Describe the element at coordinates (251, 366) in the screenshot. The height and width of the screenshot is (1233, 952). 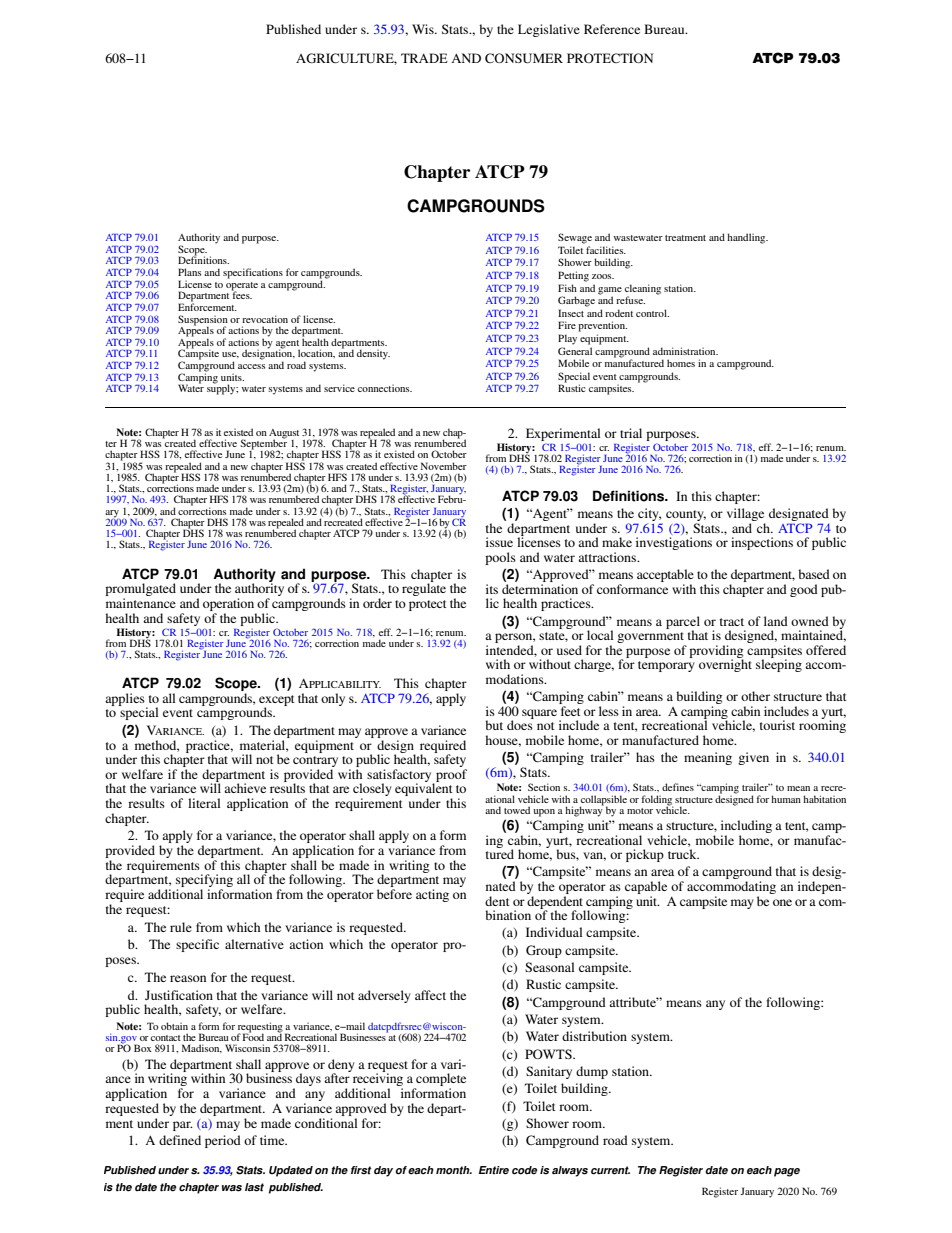
I see `access` at that location.
